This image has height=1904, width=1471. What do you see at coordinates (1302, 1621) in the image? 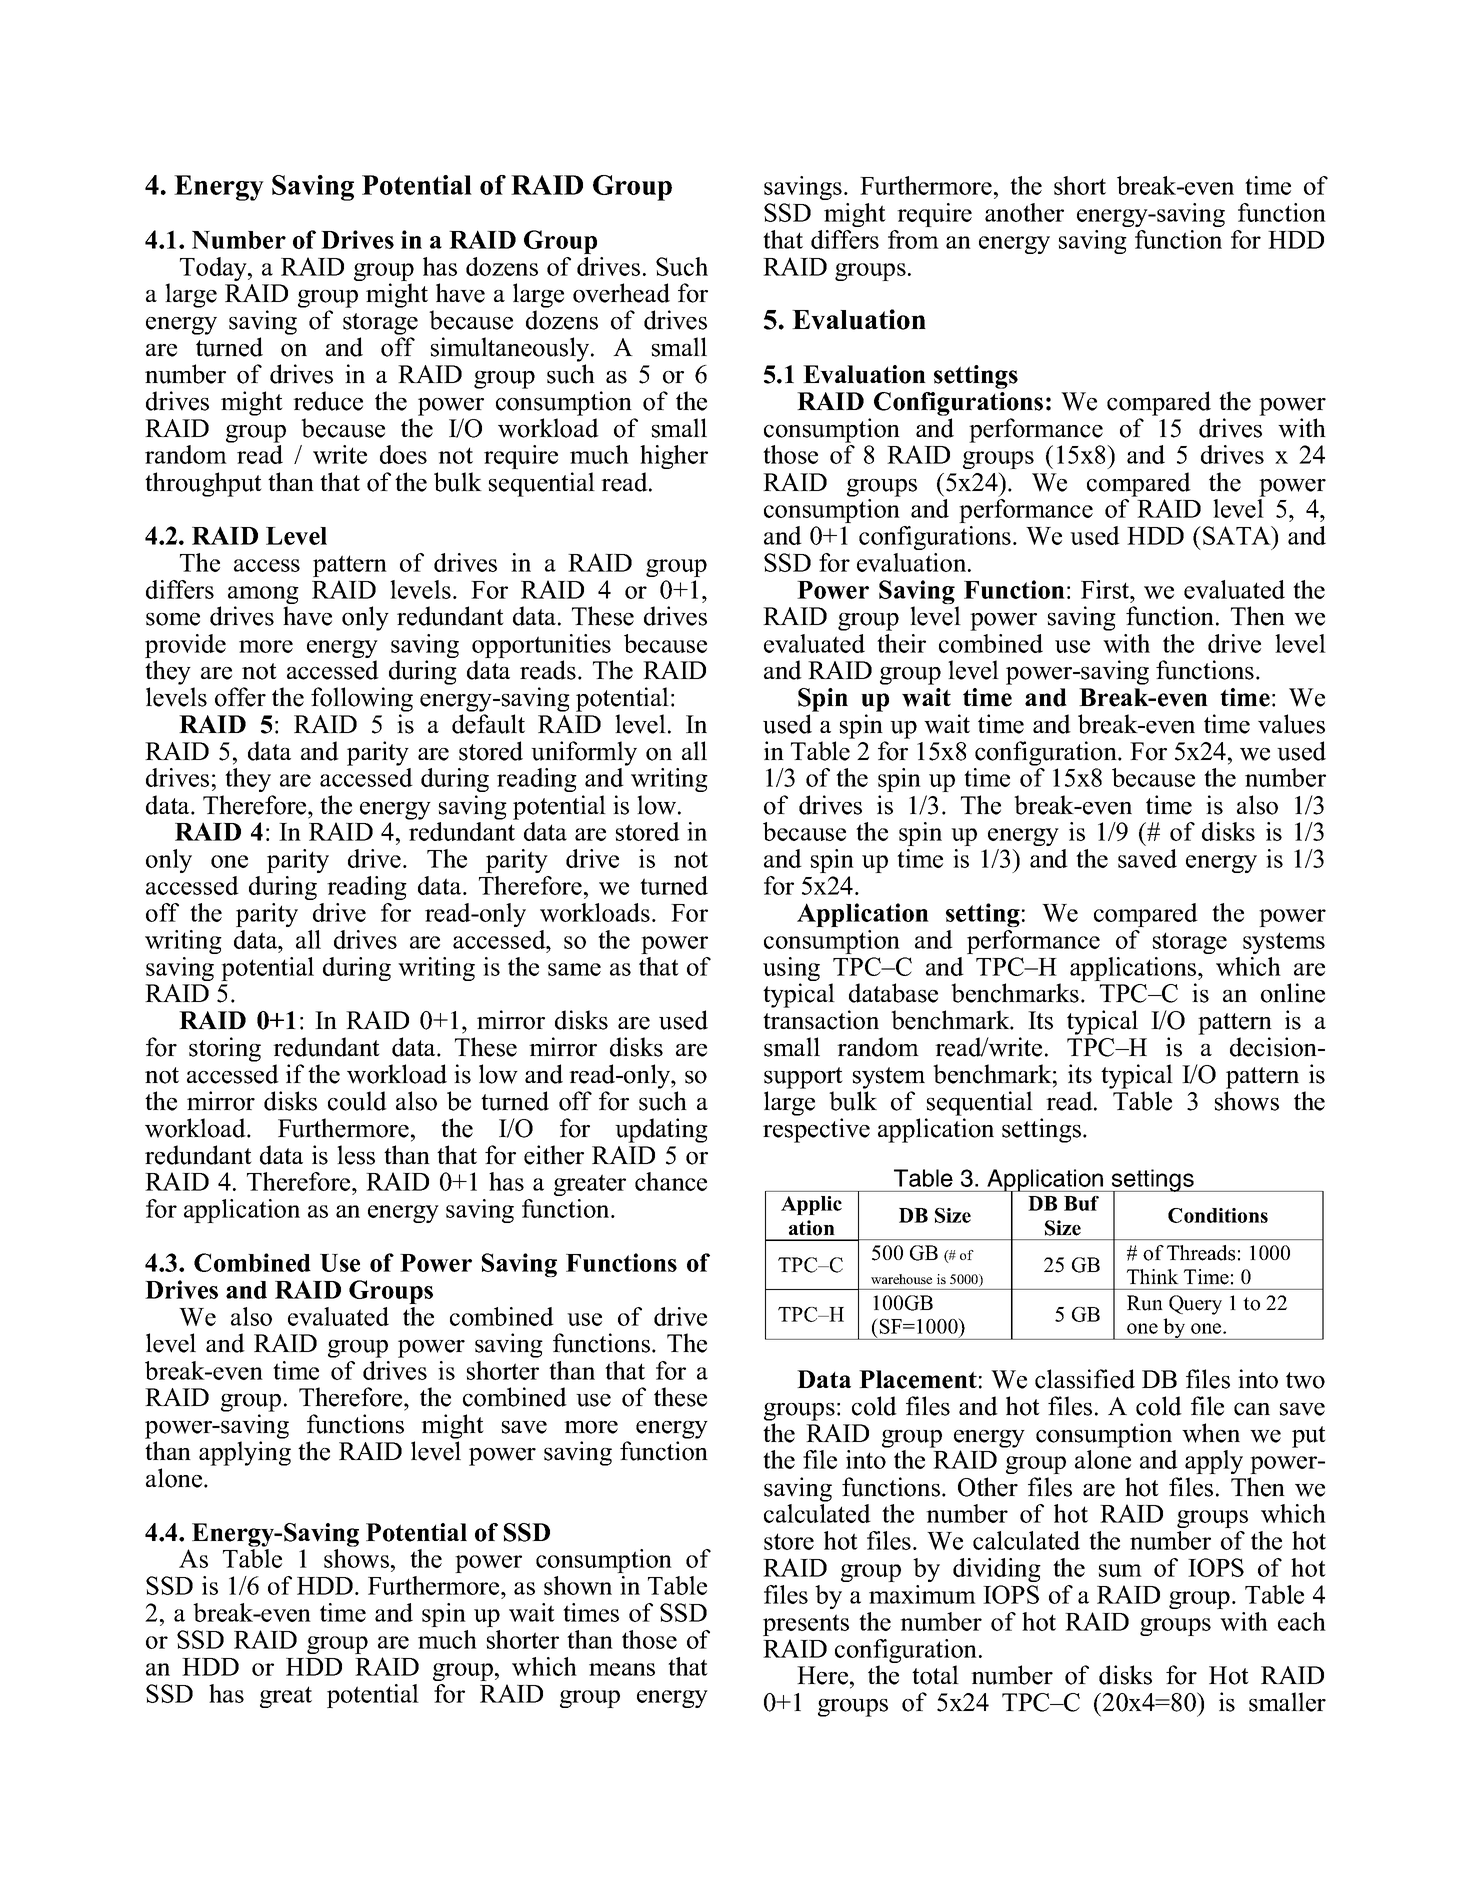
I see `each` at bounding box center [1302, 1621].
